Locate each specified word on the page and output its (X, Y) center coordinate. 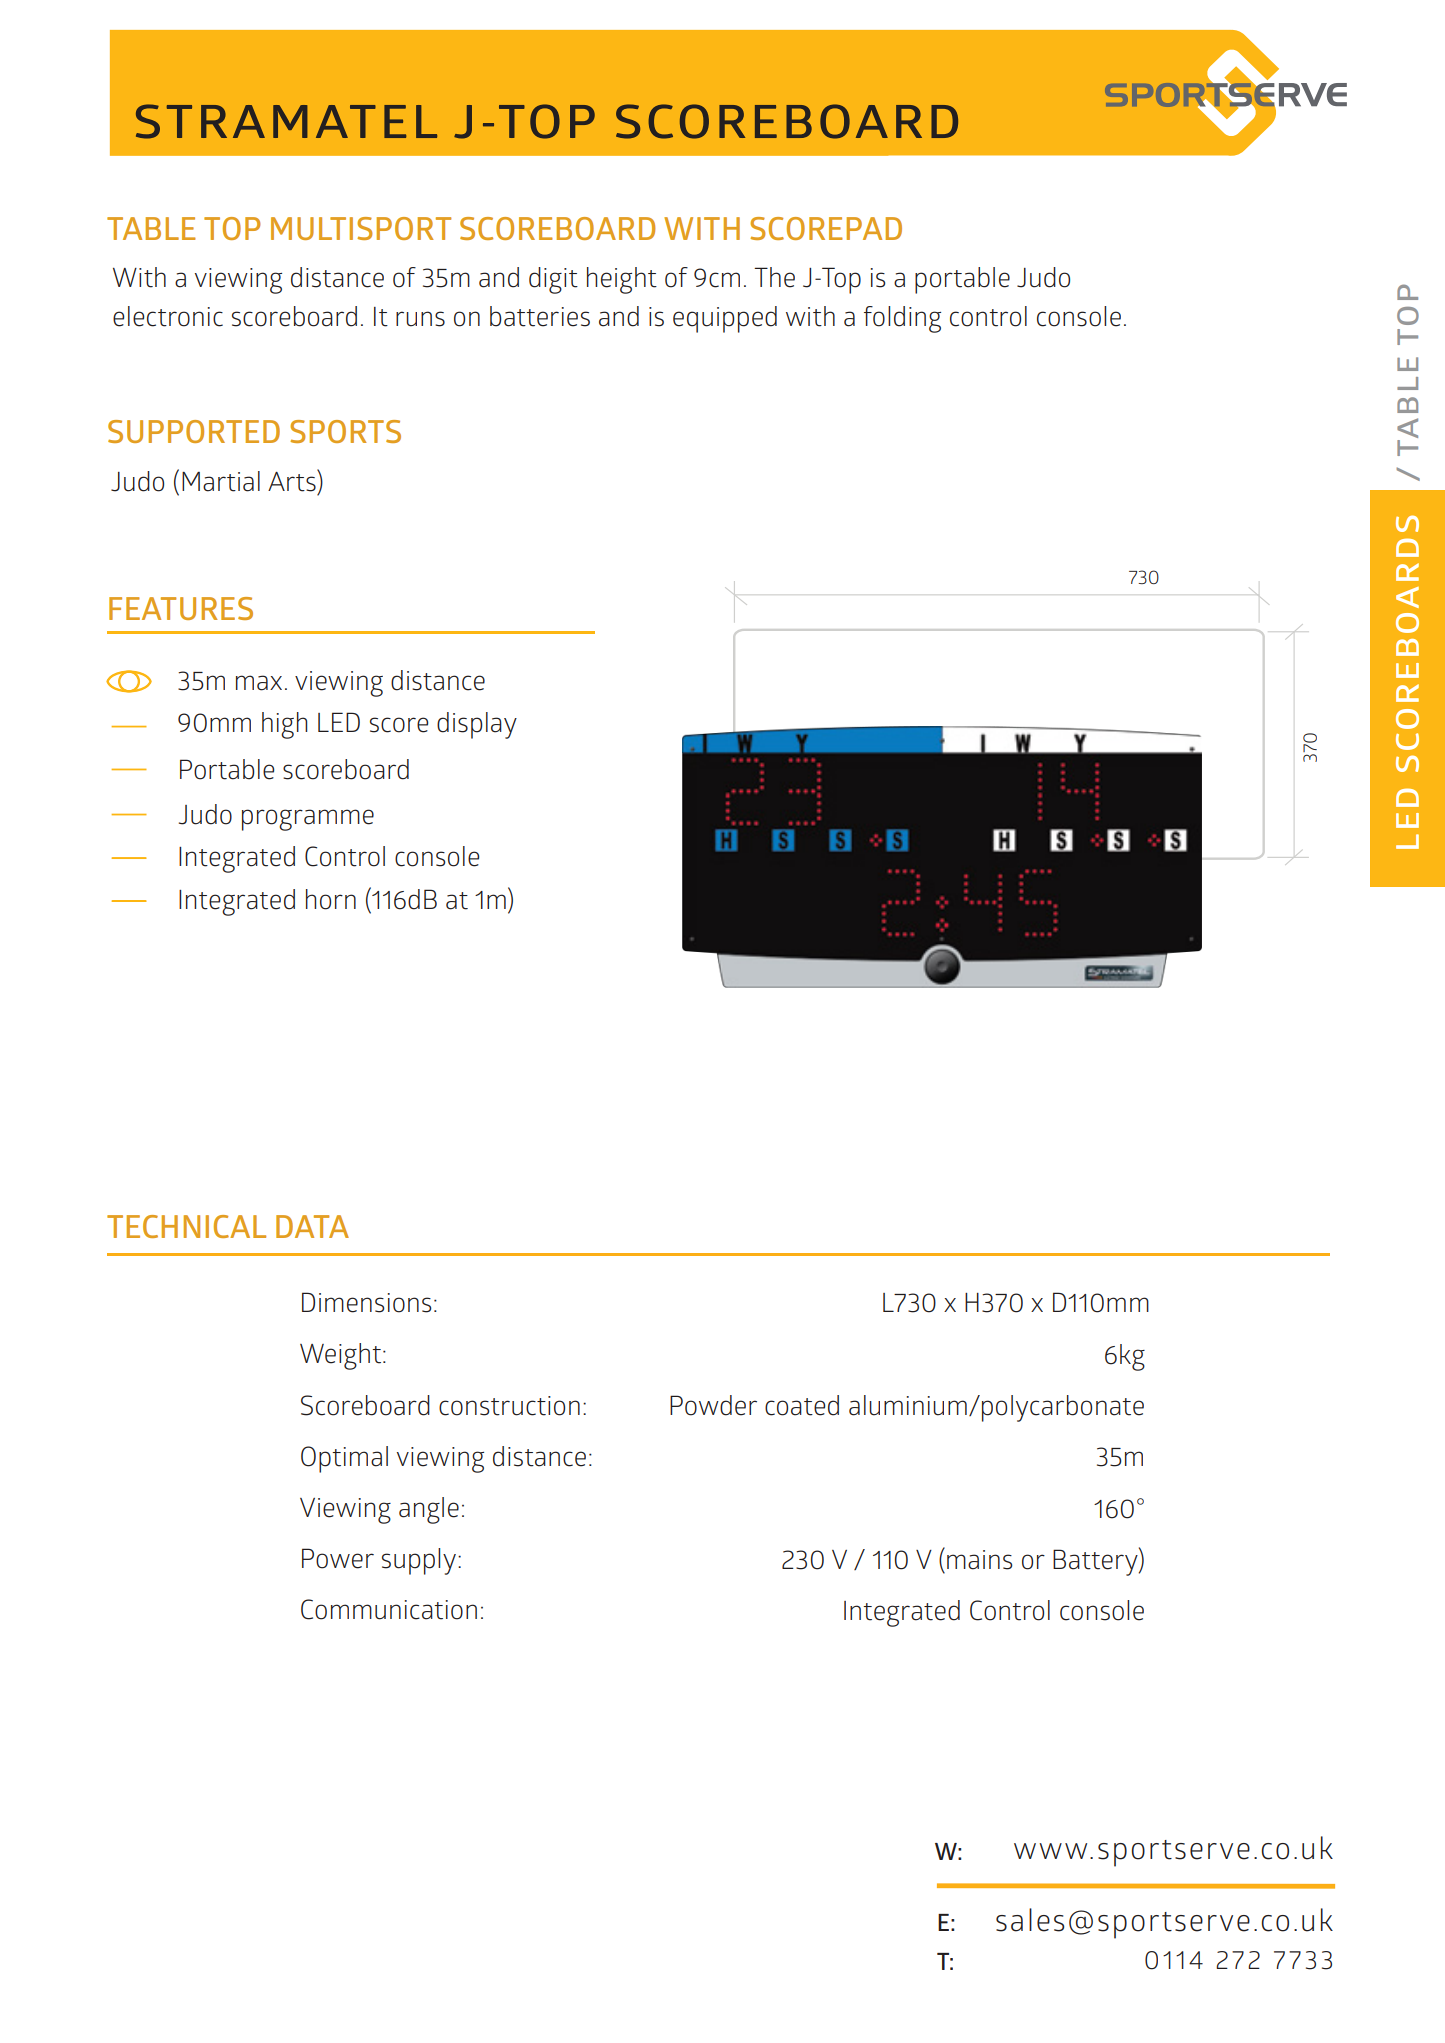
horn (331, 899)
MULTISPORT (361, 228)
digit (553, 280)
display (477, 725)
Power (338, 1558)
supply (419, 1561)
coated (802, 1405)
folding (902, 319)
